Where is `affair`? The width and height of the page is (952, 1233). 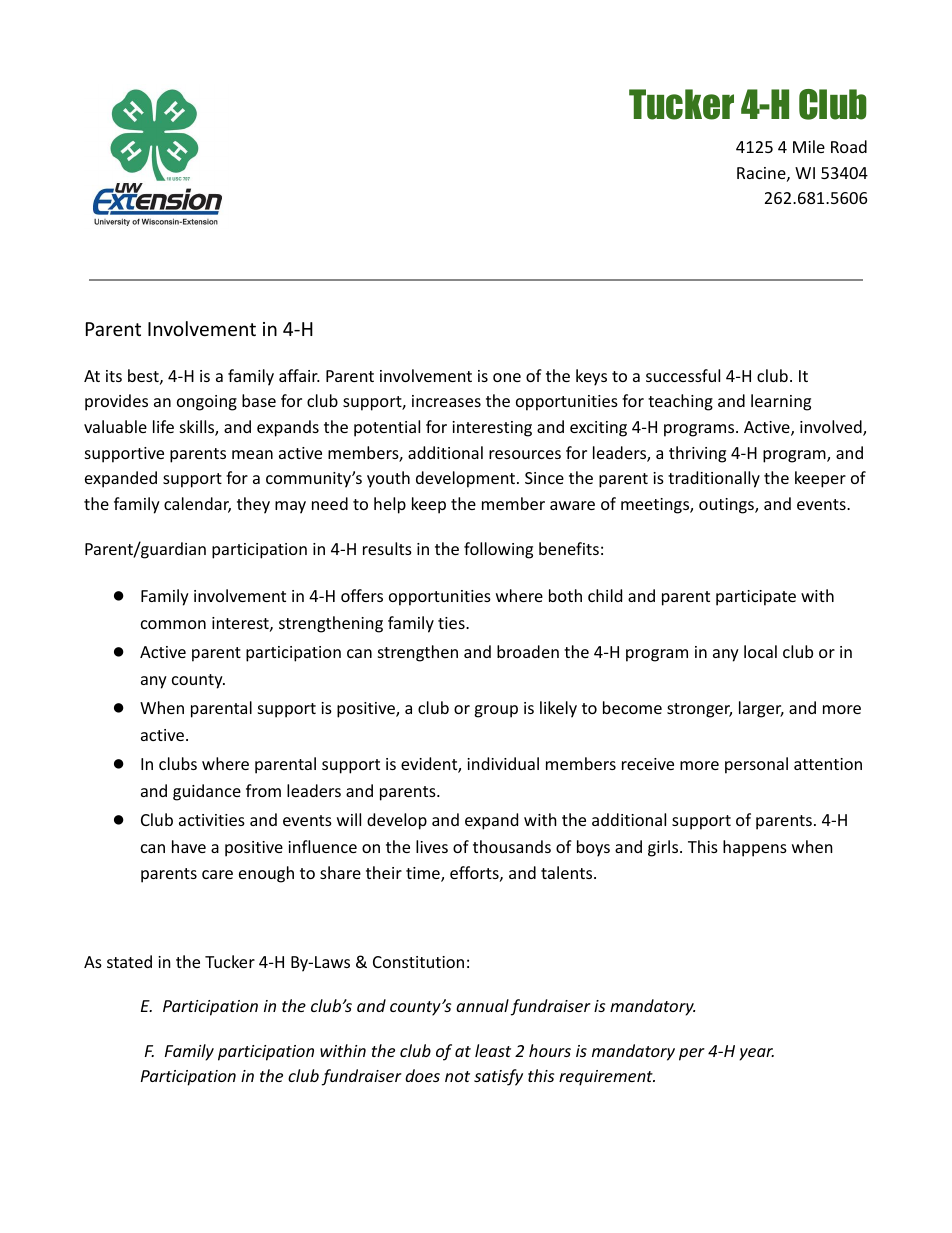
affair is located at coordinates (299, 375).
